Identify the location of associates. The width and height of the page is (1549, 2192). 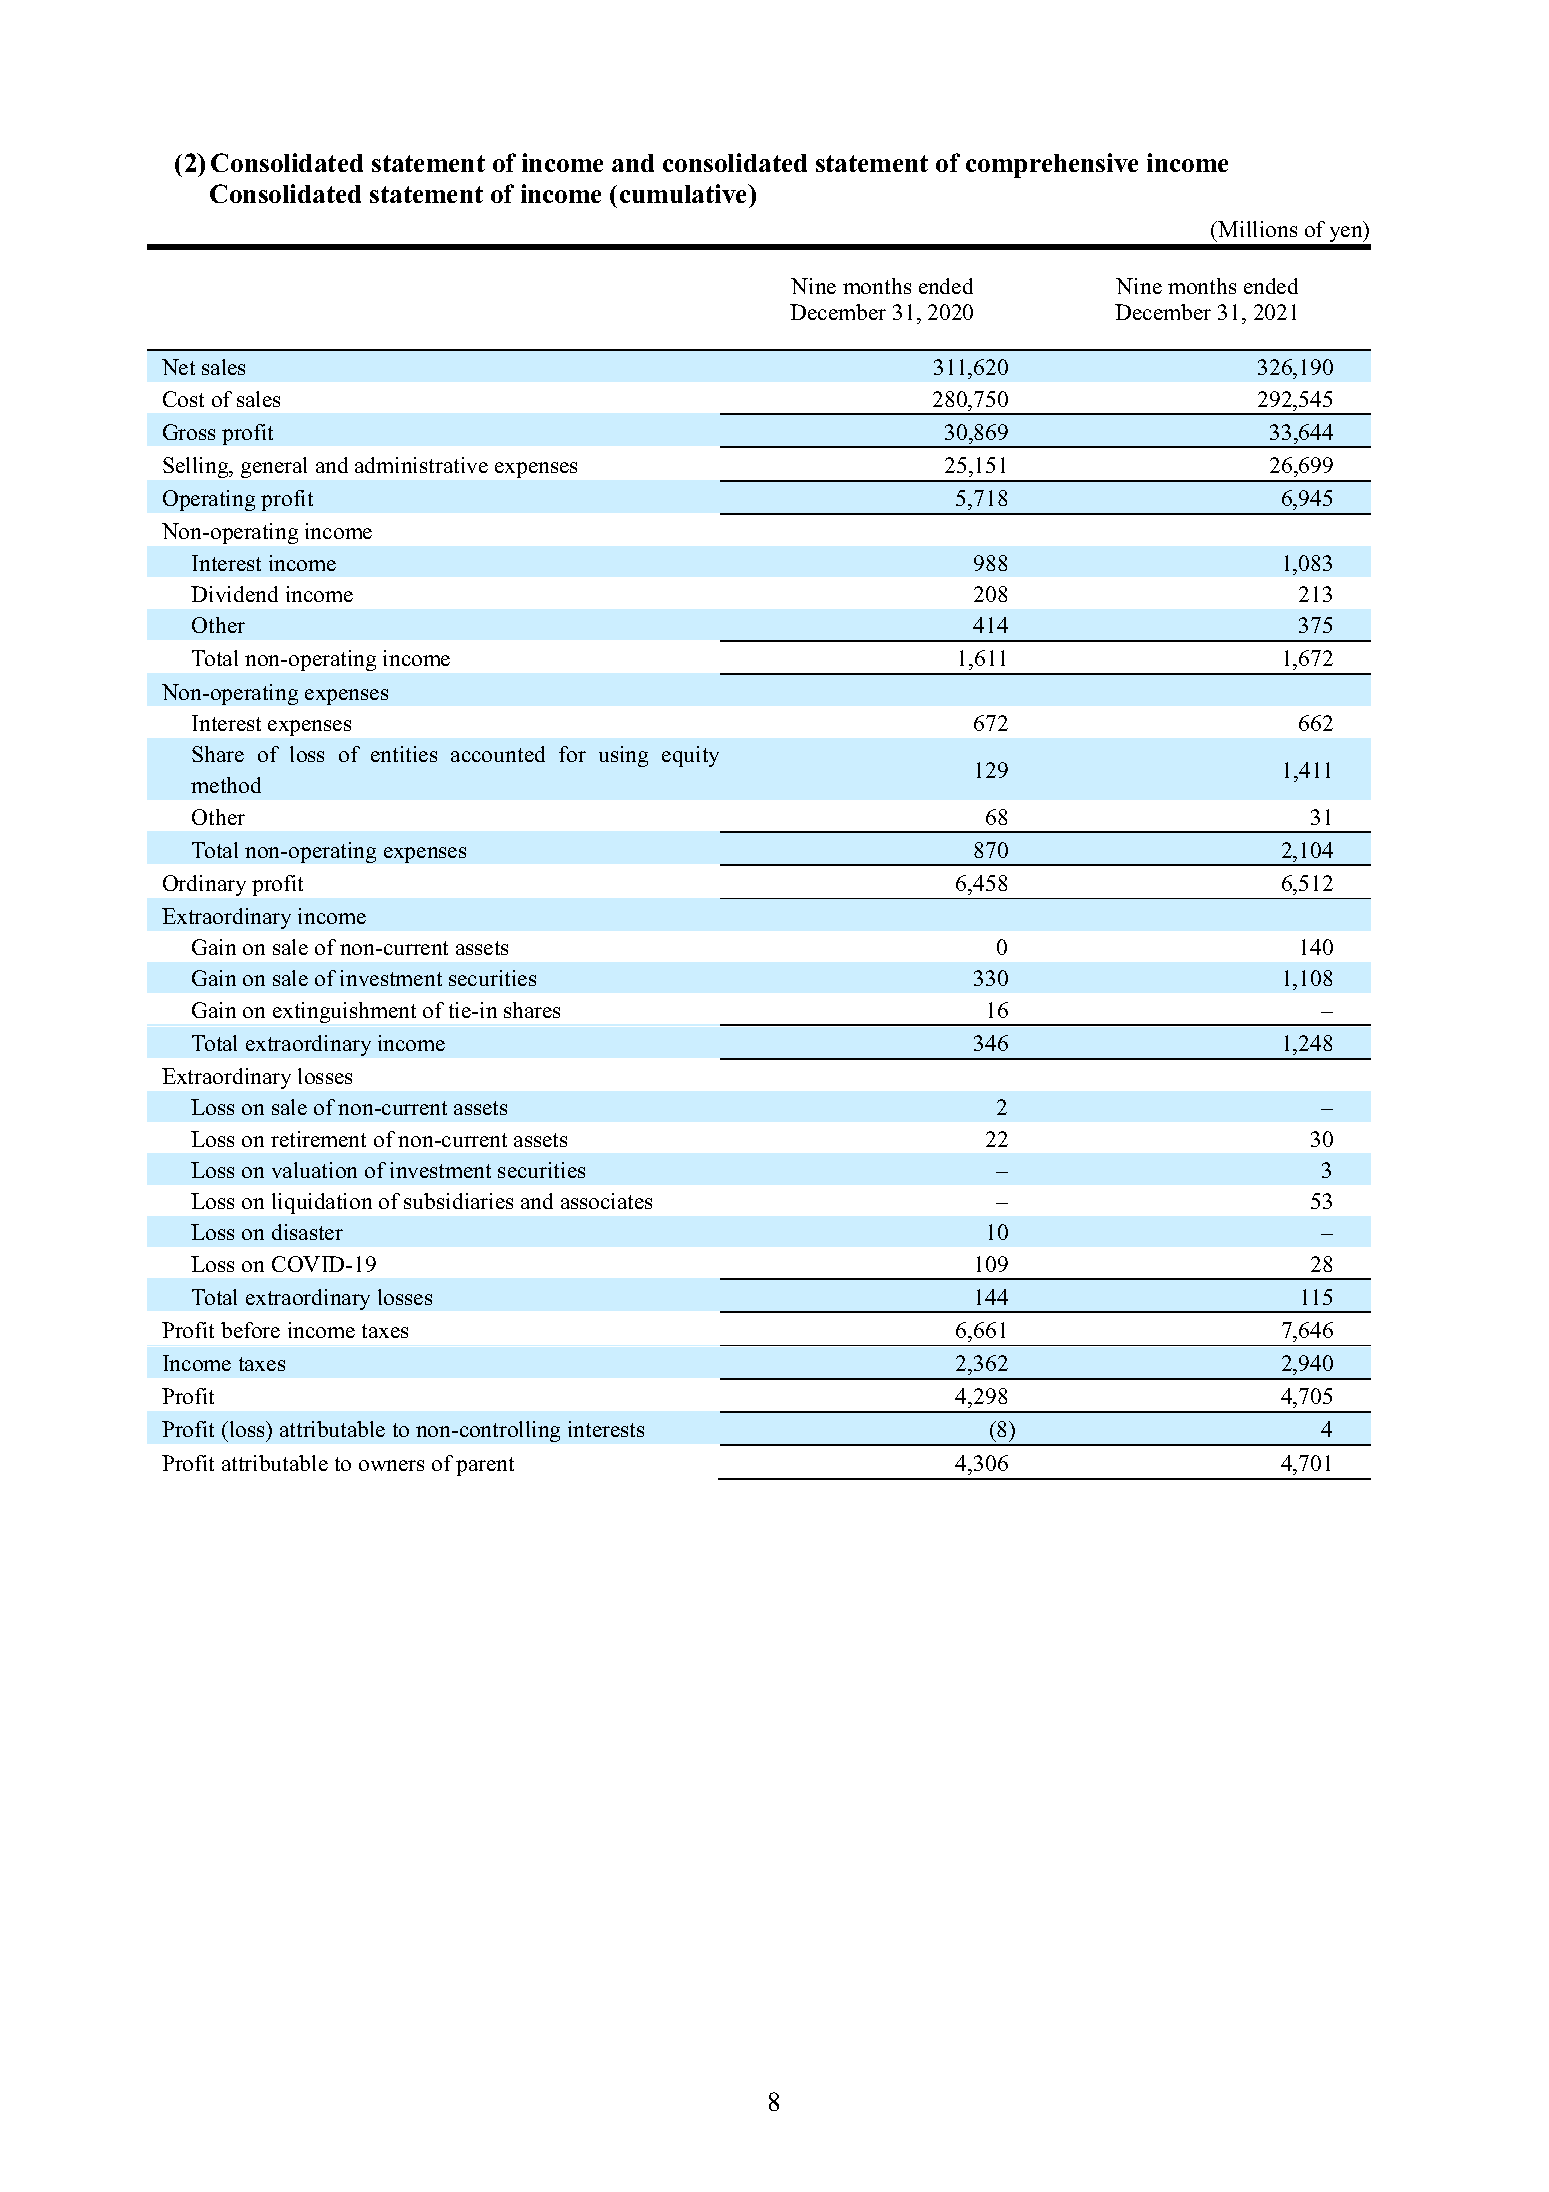
(606, 1201).
